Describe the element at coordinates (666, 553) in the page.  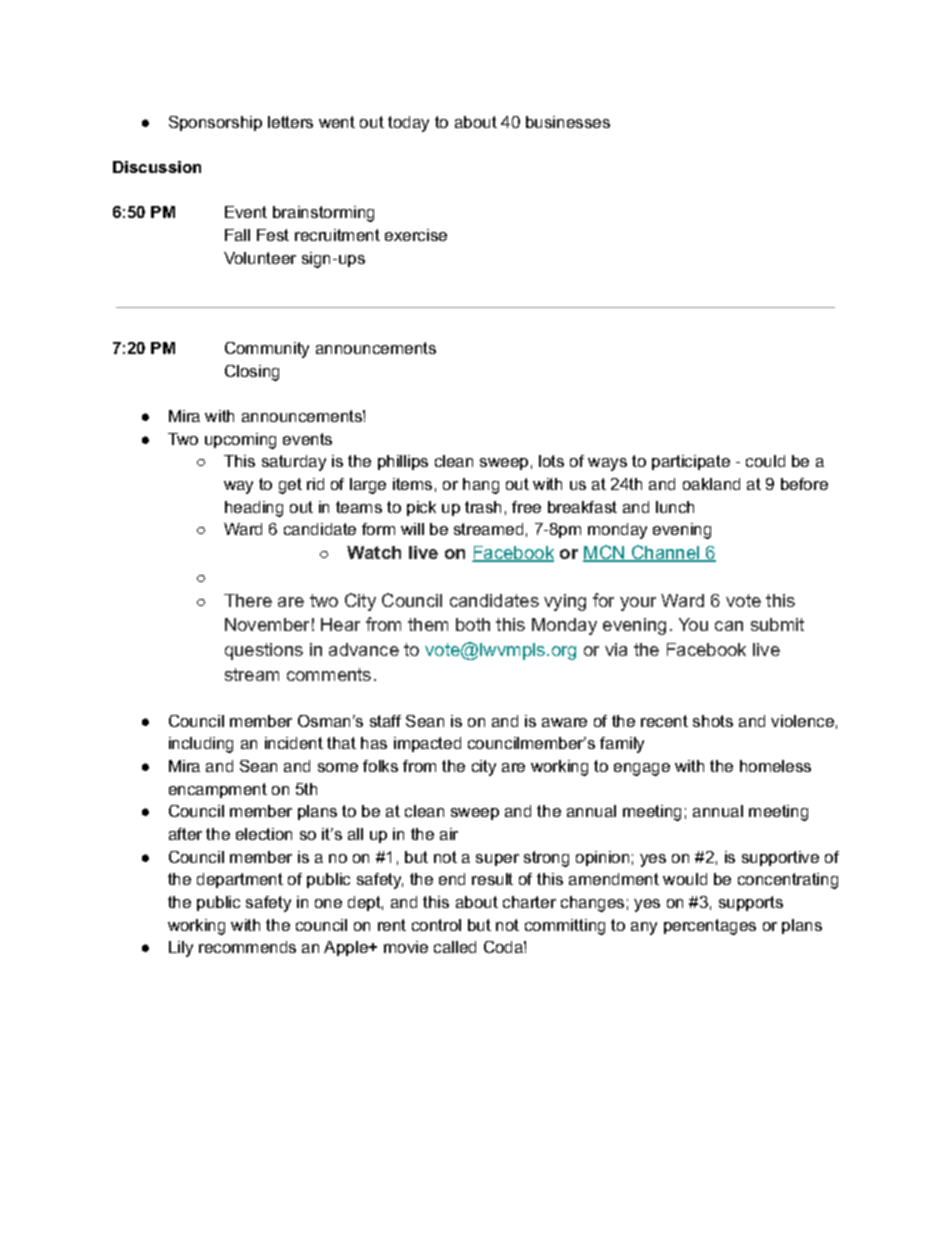
I see `Channel` at that location.
